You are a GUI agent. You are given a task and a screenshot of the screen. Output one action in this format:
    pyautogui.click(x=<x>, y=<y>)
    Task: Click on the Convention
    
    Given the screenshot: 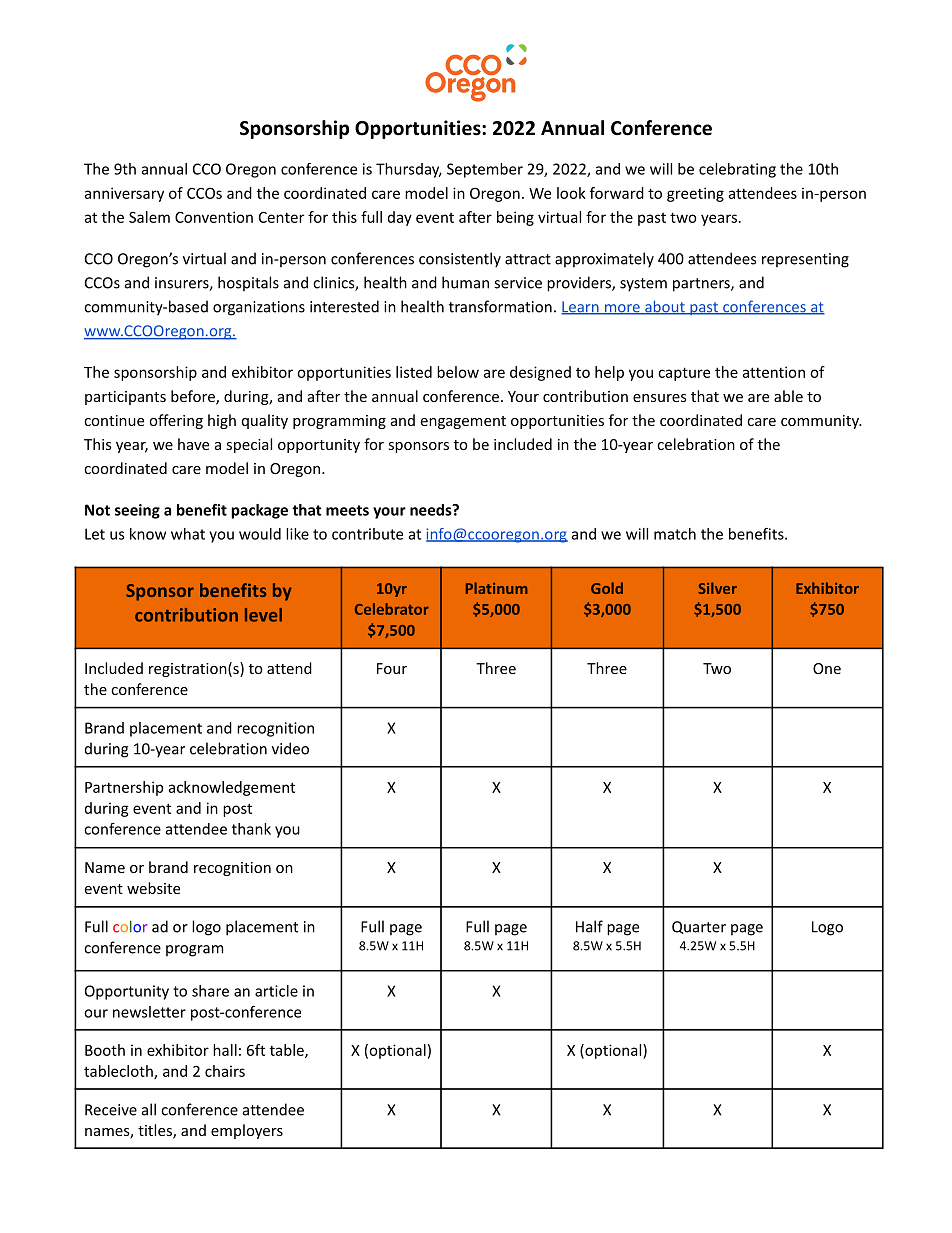 What is the action you would take?
    pyautogui.click(x=214, y=217)
